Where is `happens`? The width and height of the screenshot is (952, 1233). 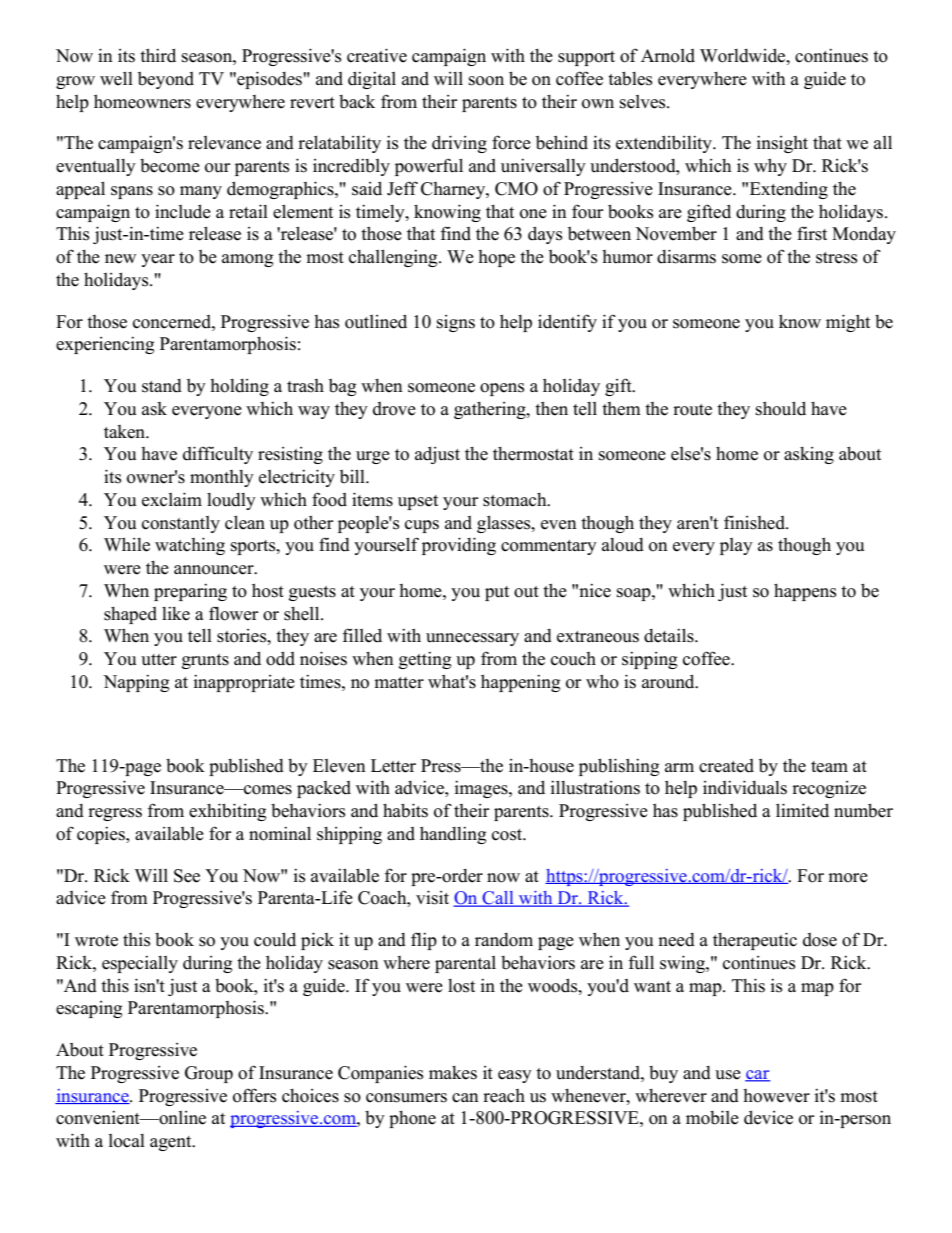
happens is located at coordinates (805, 592).
